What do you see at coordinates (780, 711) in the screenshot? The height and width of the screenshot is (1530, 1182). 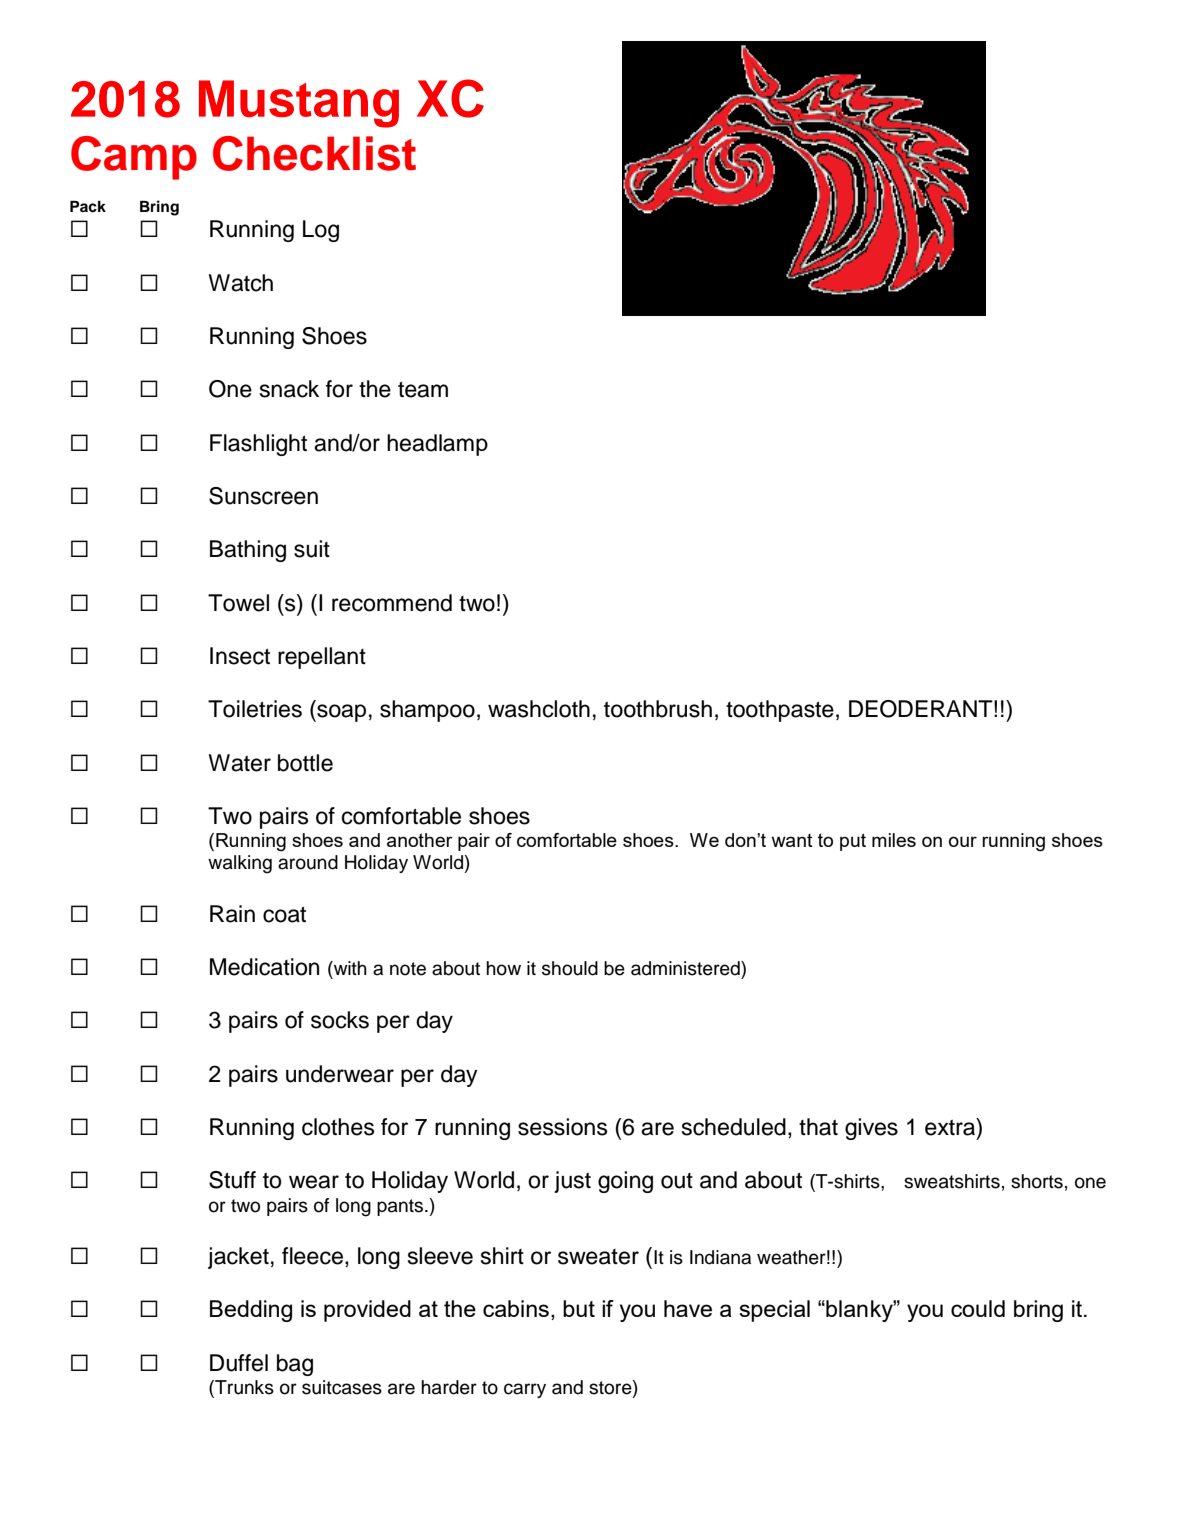 I see `toothpaste` at bounding box center [780, 711].
